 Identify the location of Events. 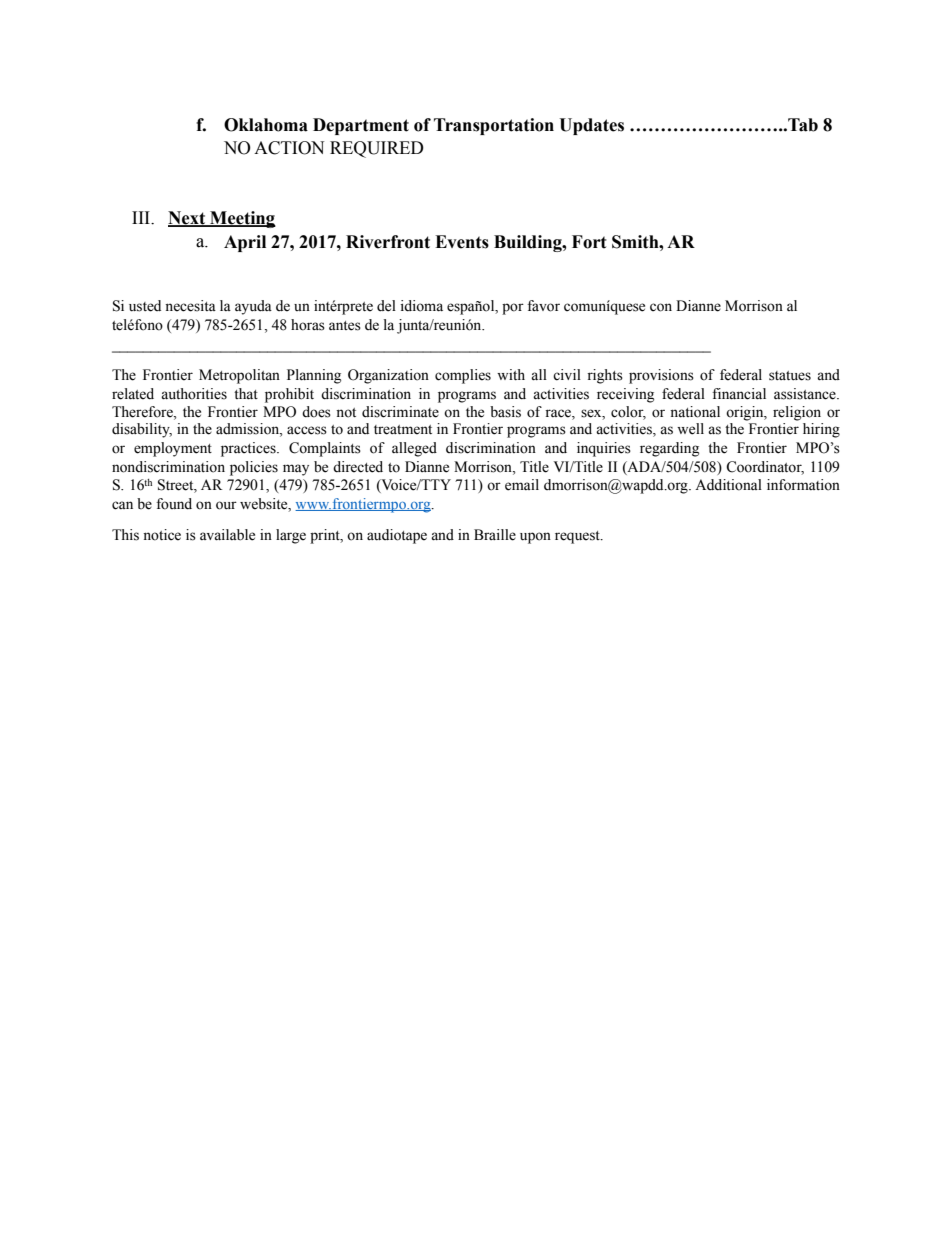
(462, 242).
